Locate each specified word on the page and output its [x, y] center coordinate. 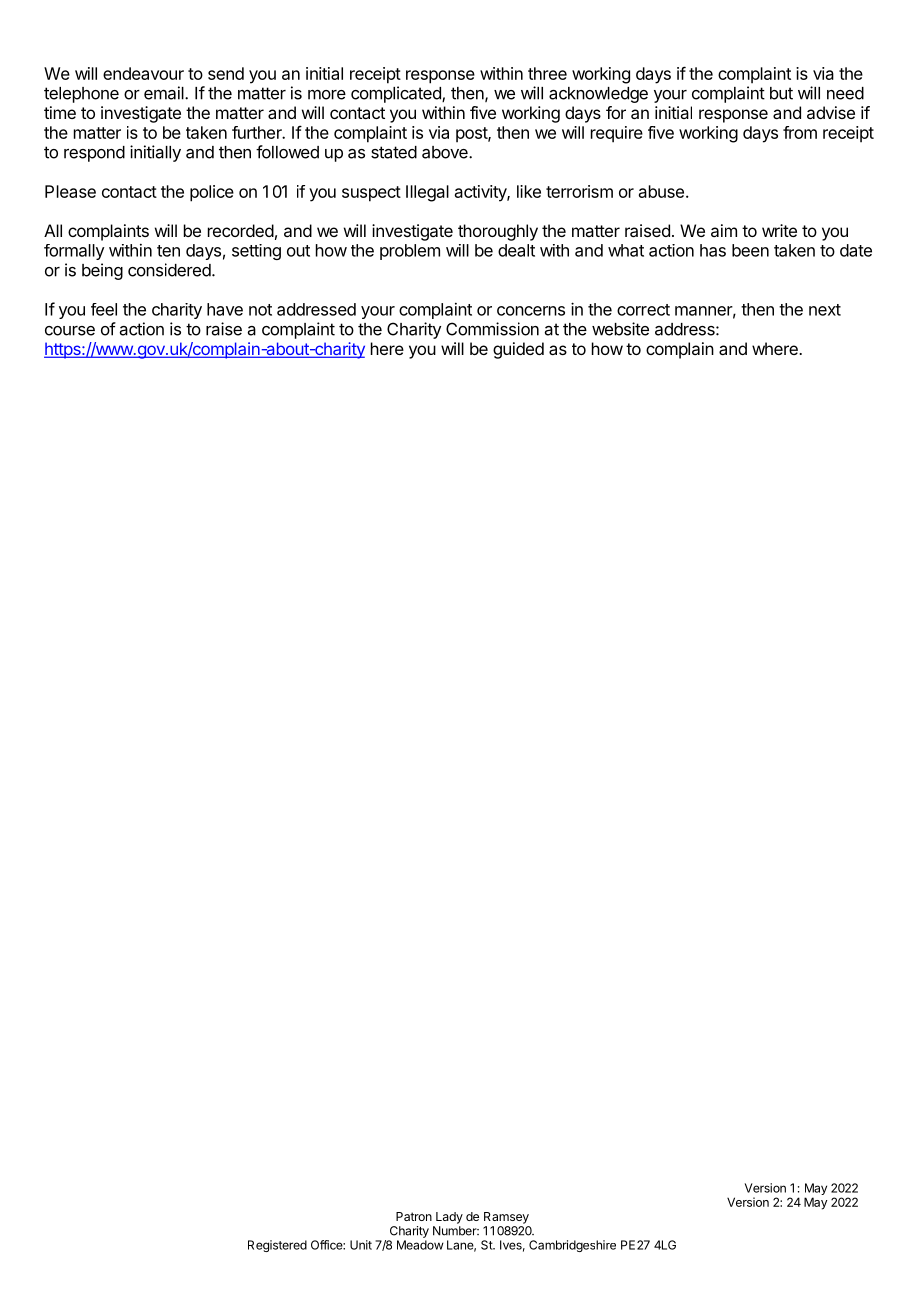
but [781, 93]
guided [518, 350]
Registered [277, 1246]
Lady [449, 1218]
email [165, 93]
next [825, 310]
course [70, 331]
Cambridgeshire [572, 1246]
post [472, 134]
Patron [414, 1216]
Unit [361, 1245]
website [620, 329]
